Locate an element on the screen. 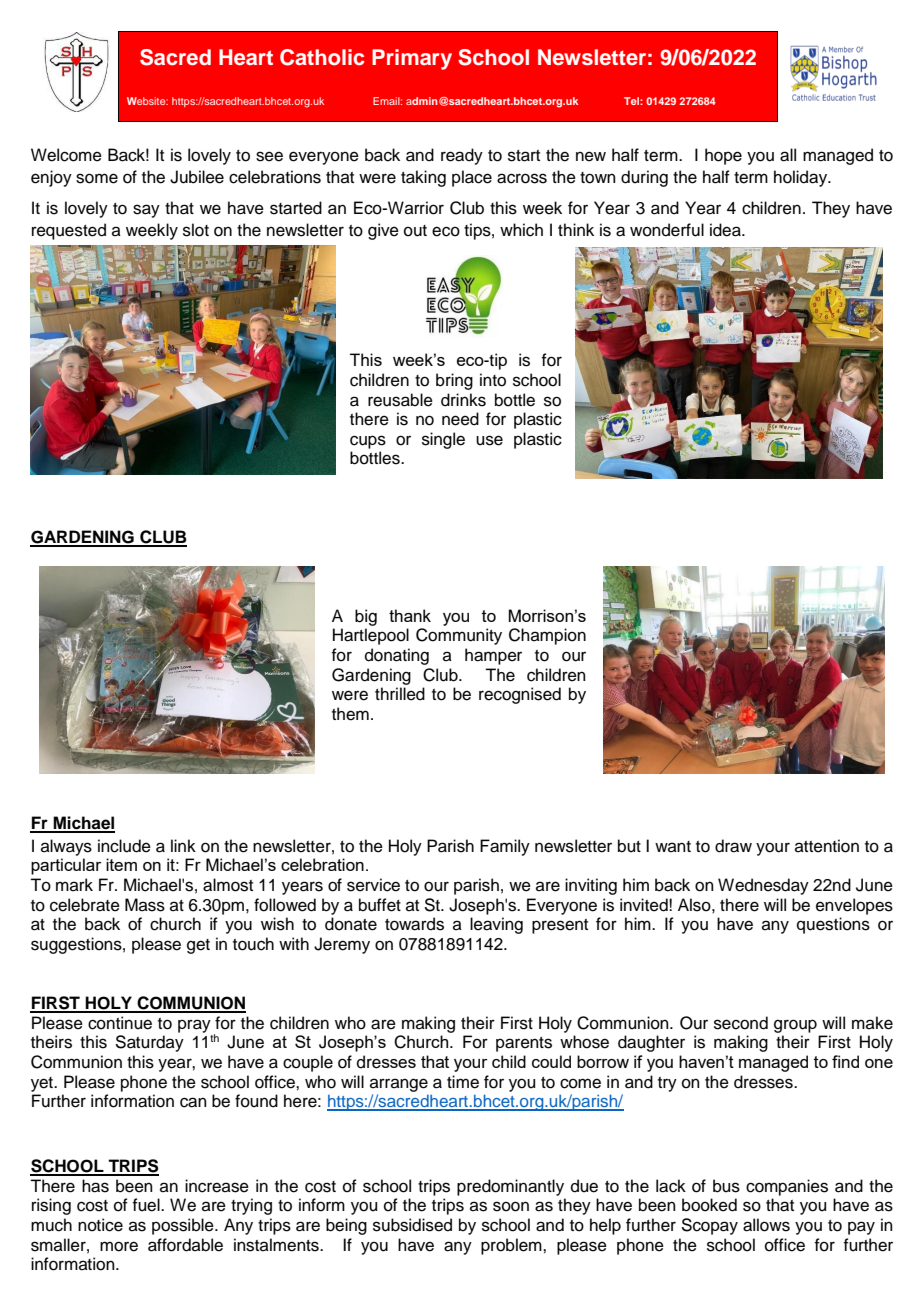  hope is located at coordinates (723, 156).
